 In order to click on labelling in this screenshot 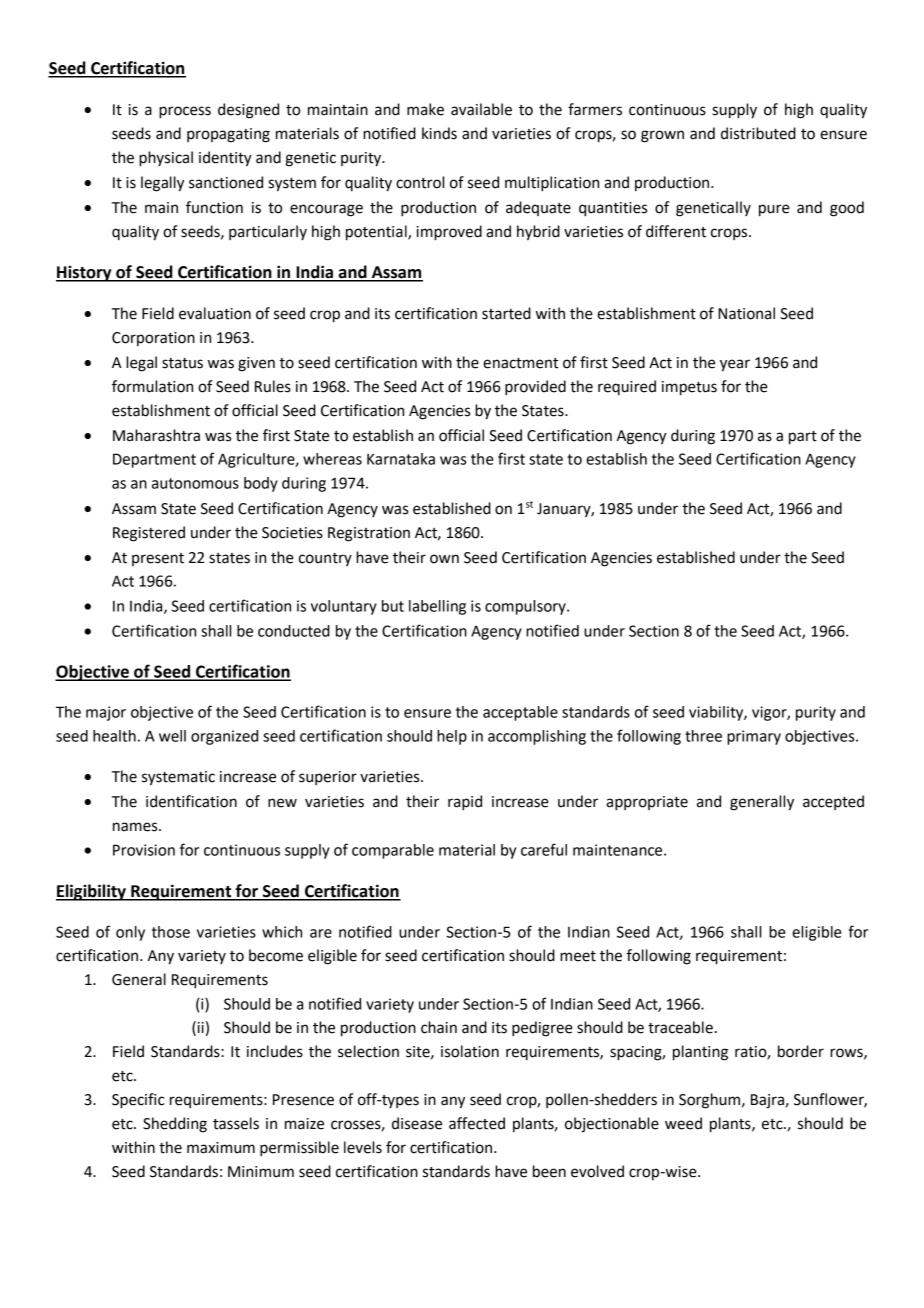, I will do `click(437, 607)`.
